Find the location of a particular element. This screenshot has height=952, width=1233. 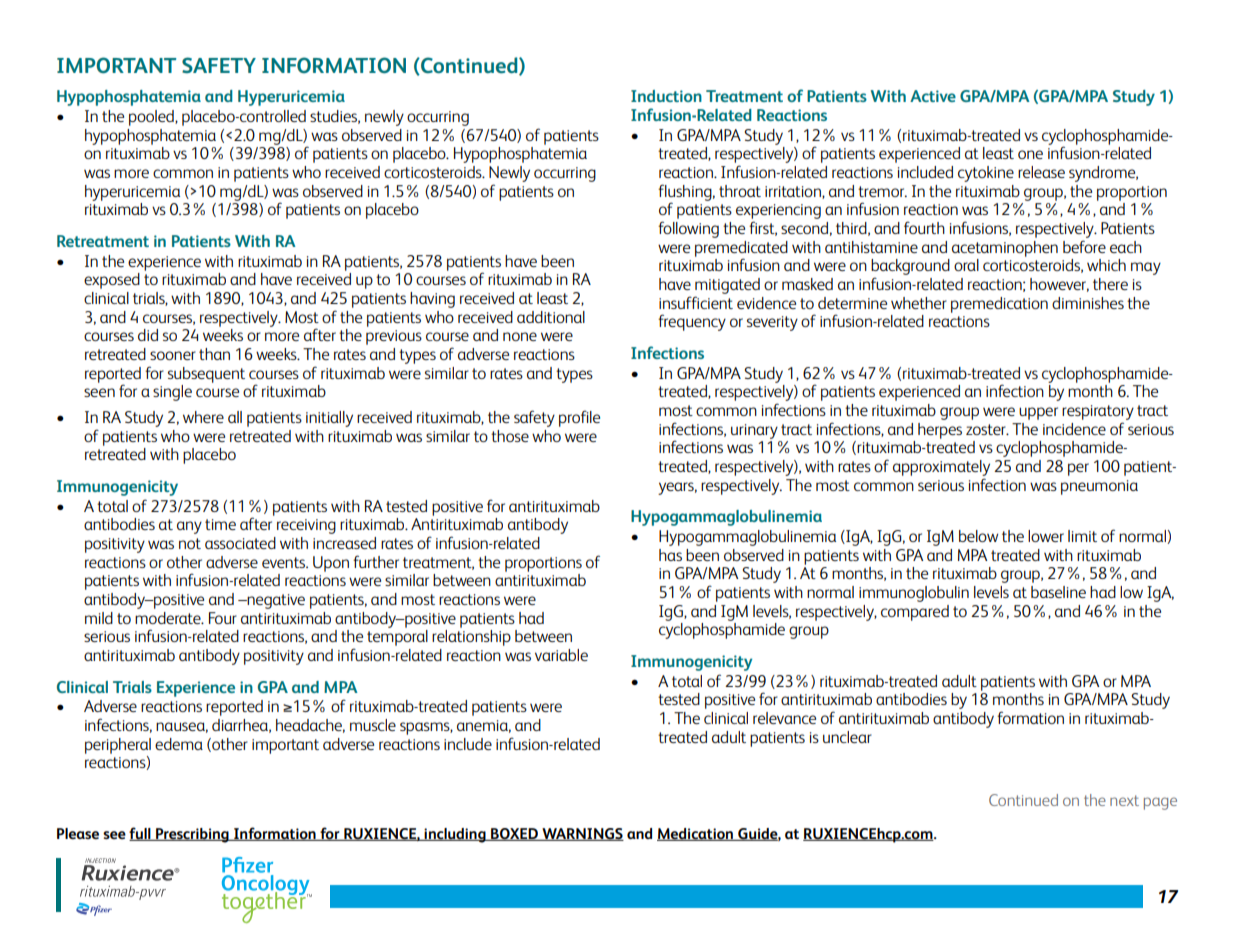

Induction is located at coordinates (666, 96).
